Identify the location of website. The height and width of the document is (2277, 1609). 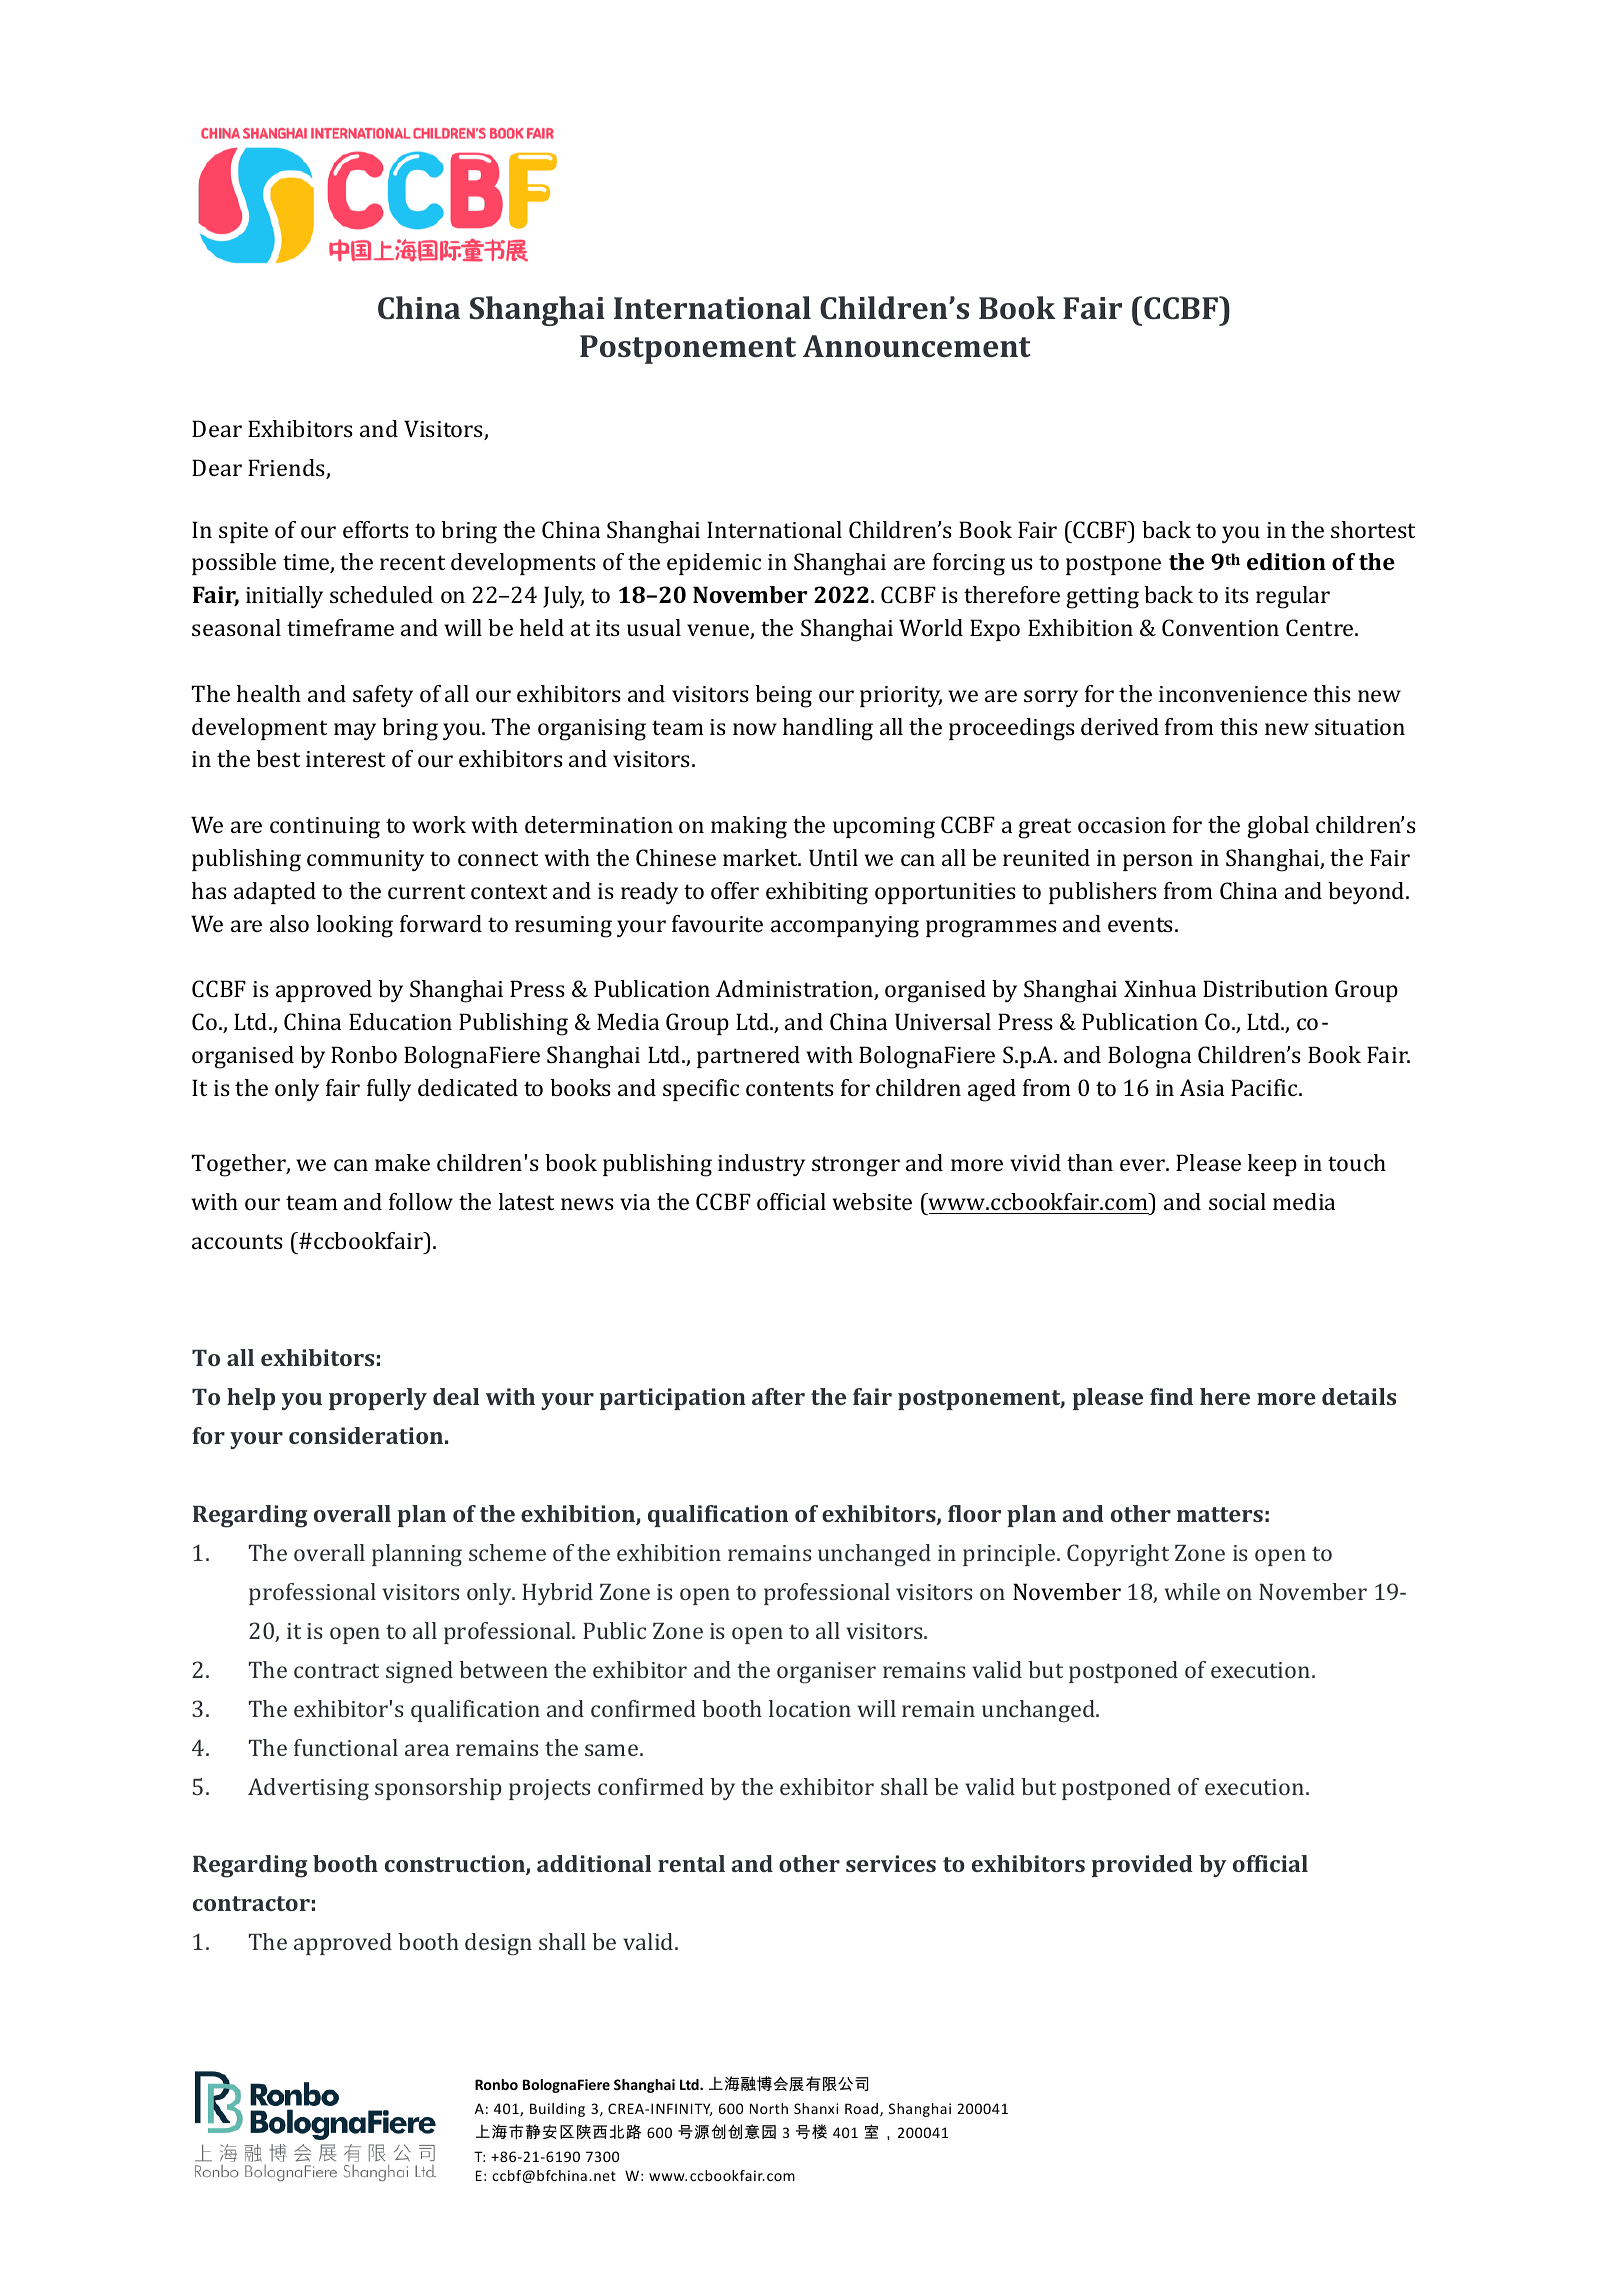
(872, 1201).
